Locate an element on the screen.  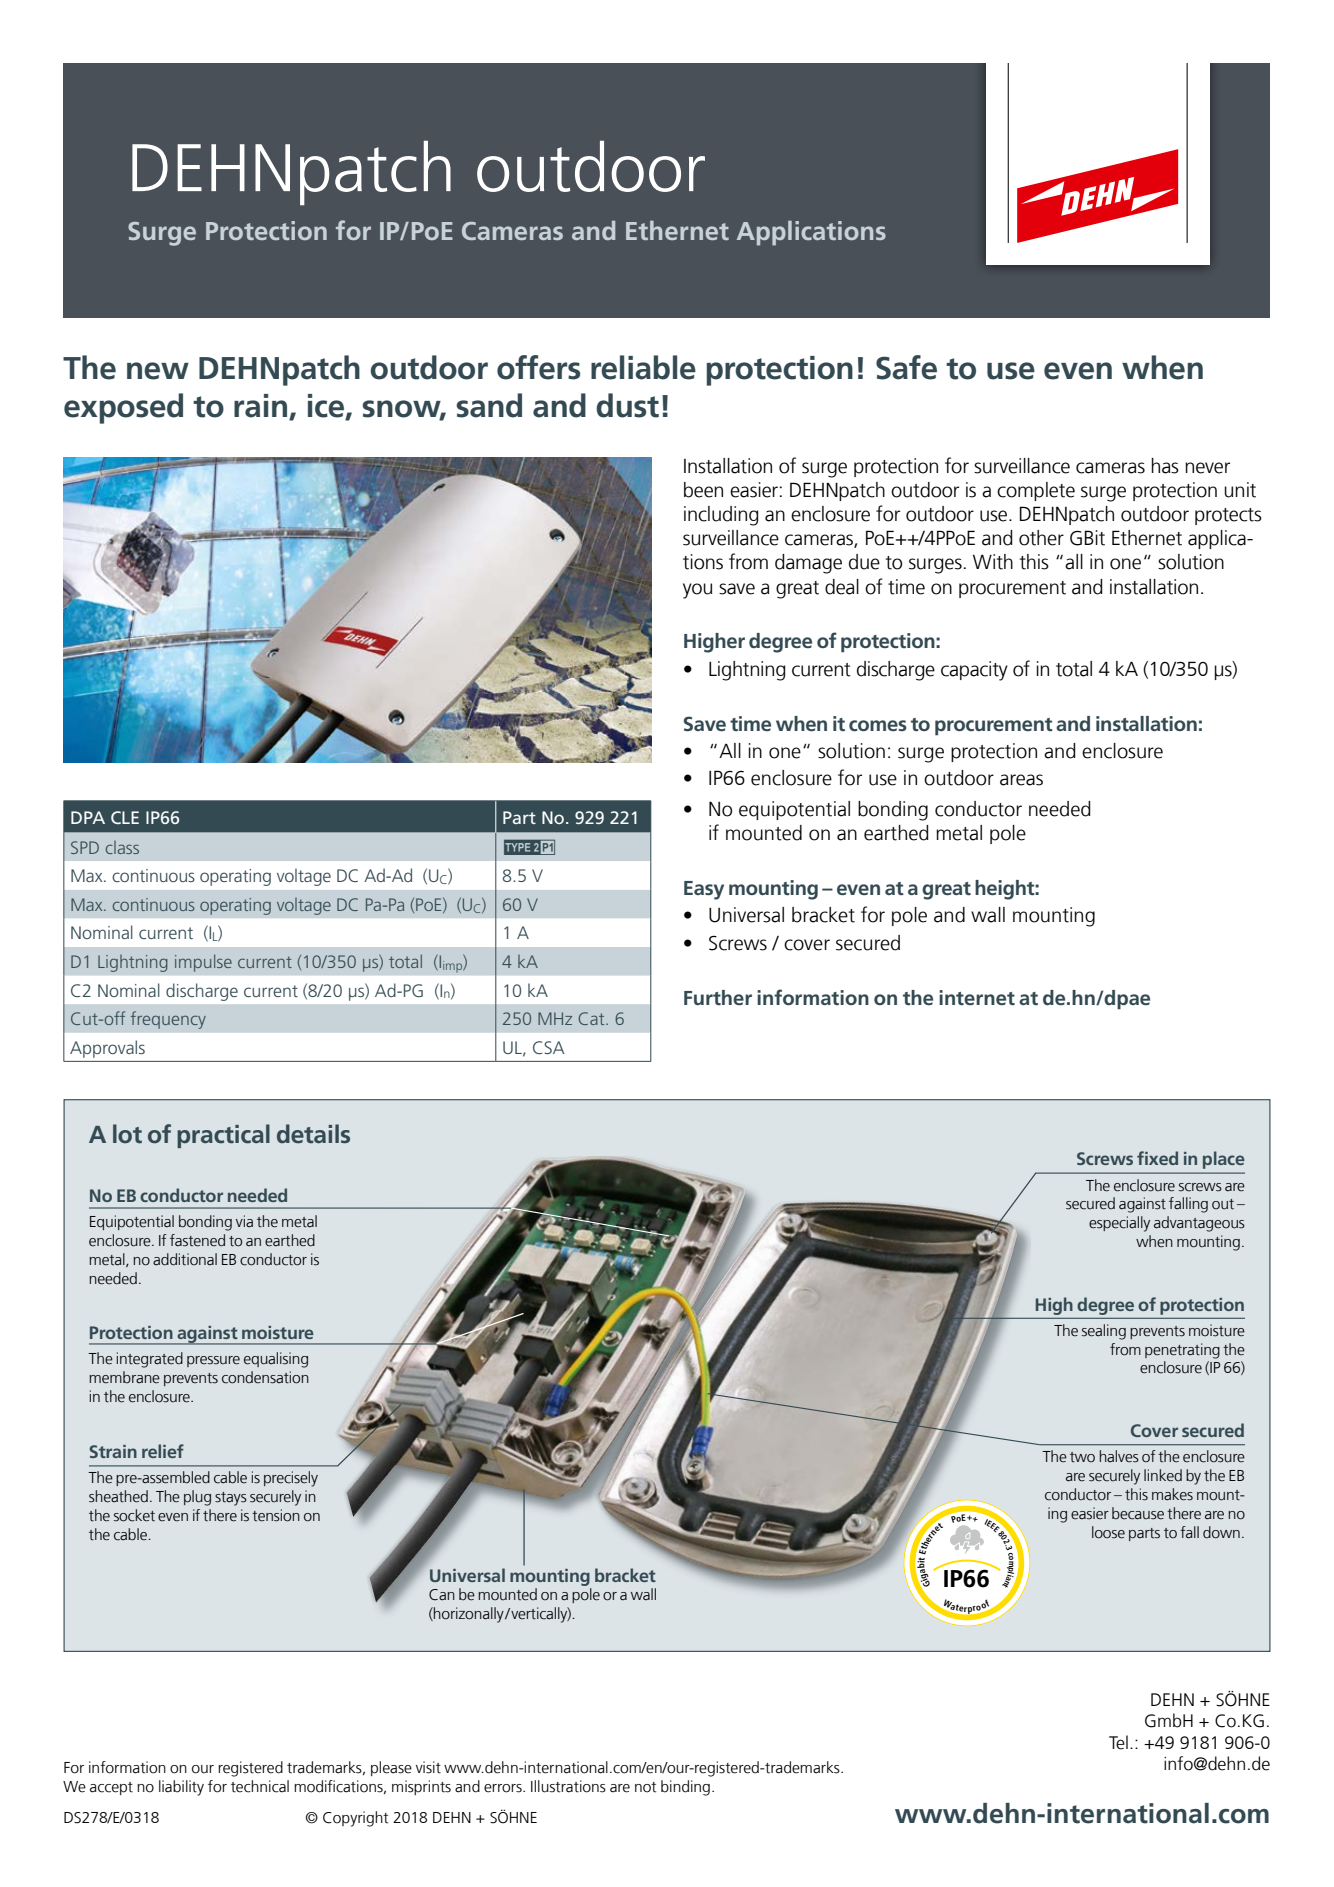
dust is located at coordinates (627, 405).
